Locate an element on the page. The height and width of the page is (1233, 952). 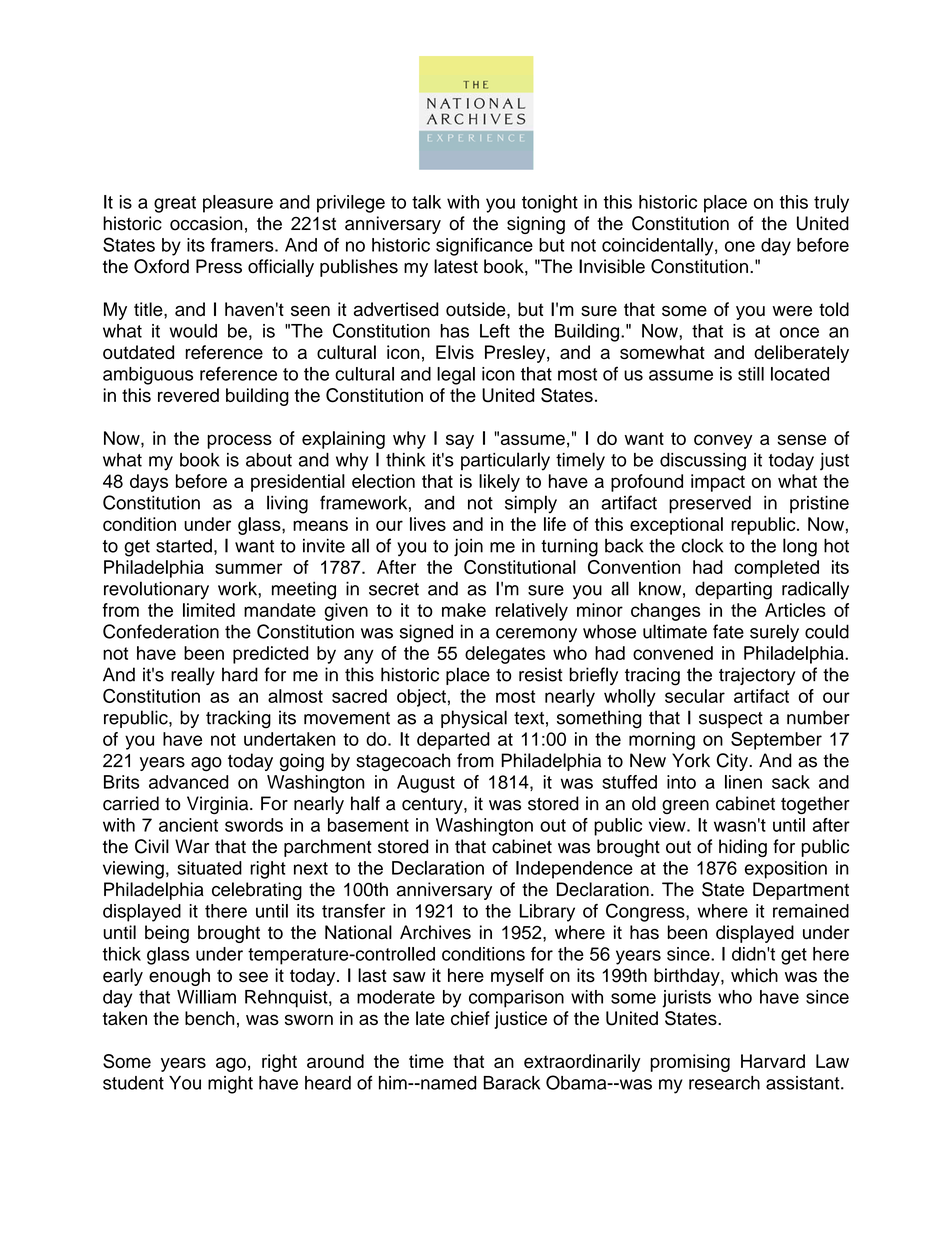
might is located at coordinates (230, 1085).
